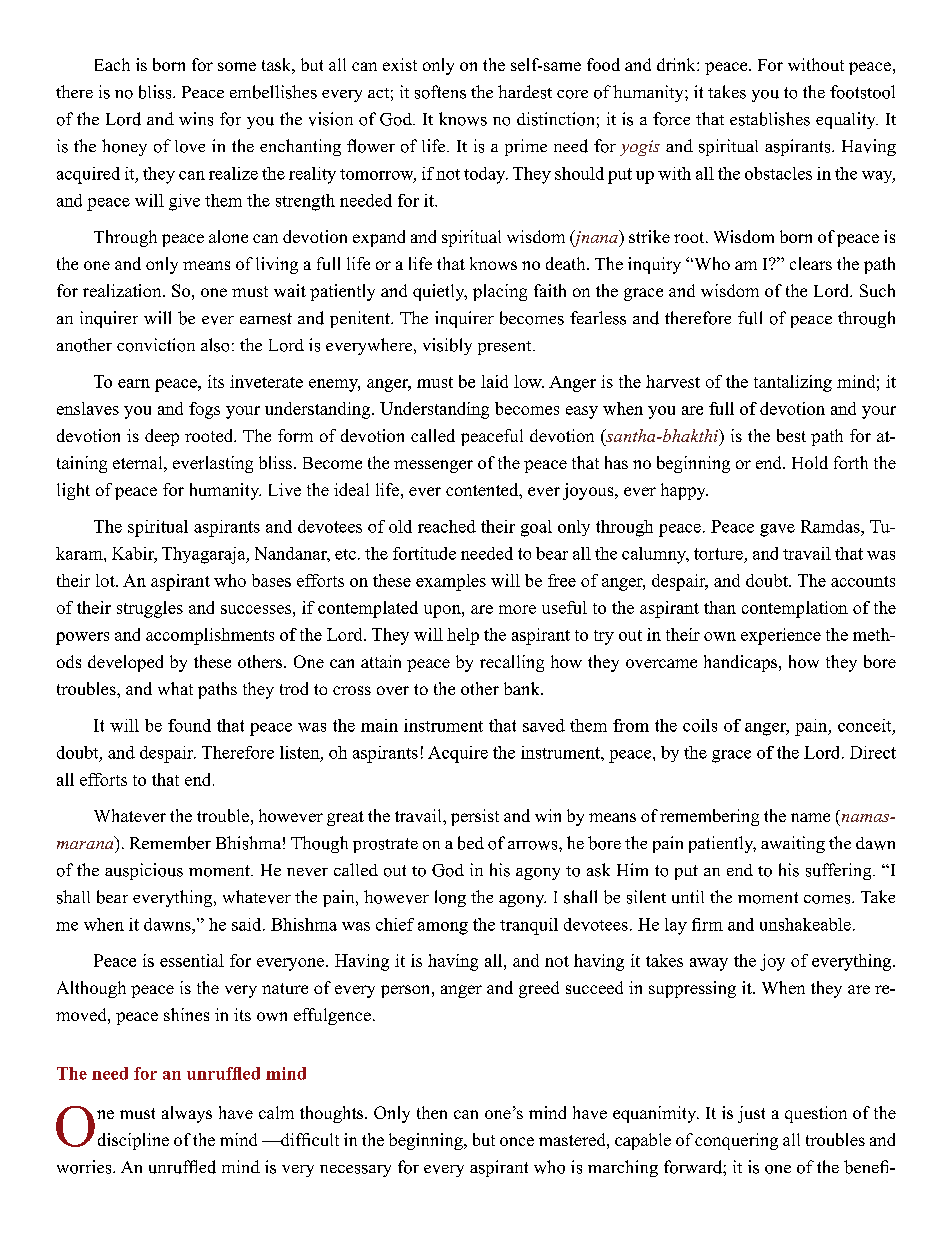  What do you see at coordinates (736, 1141) in the screenshot?
I see `conquering` at bounding box center [736, 1141].
